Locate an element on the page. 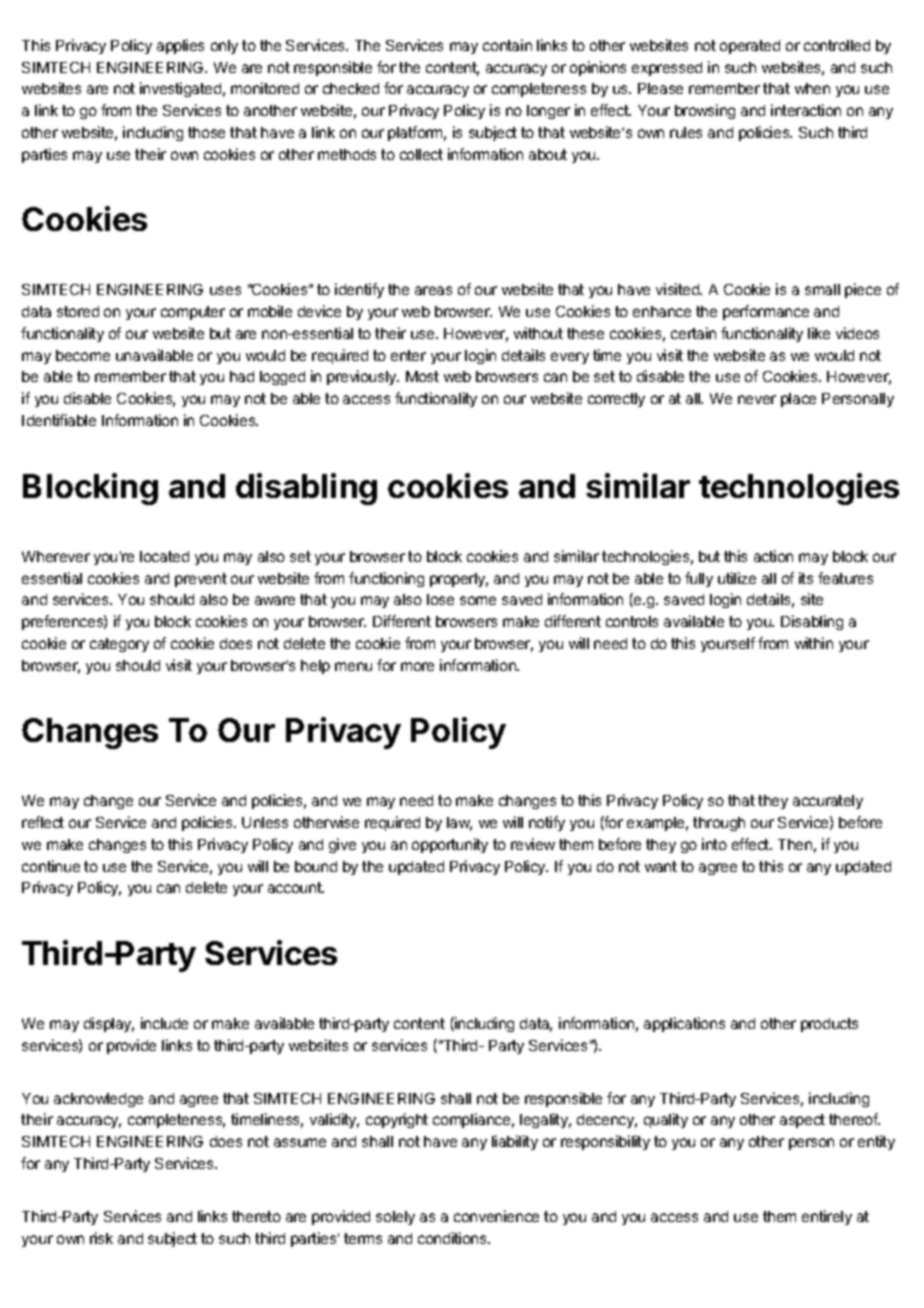 This image has height=1308, width=924. more is located at coordinates (417, 666).
